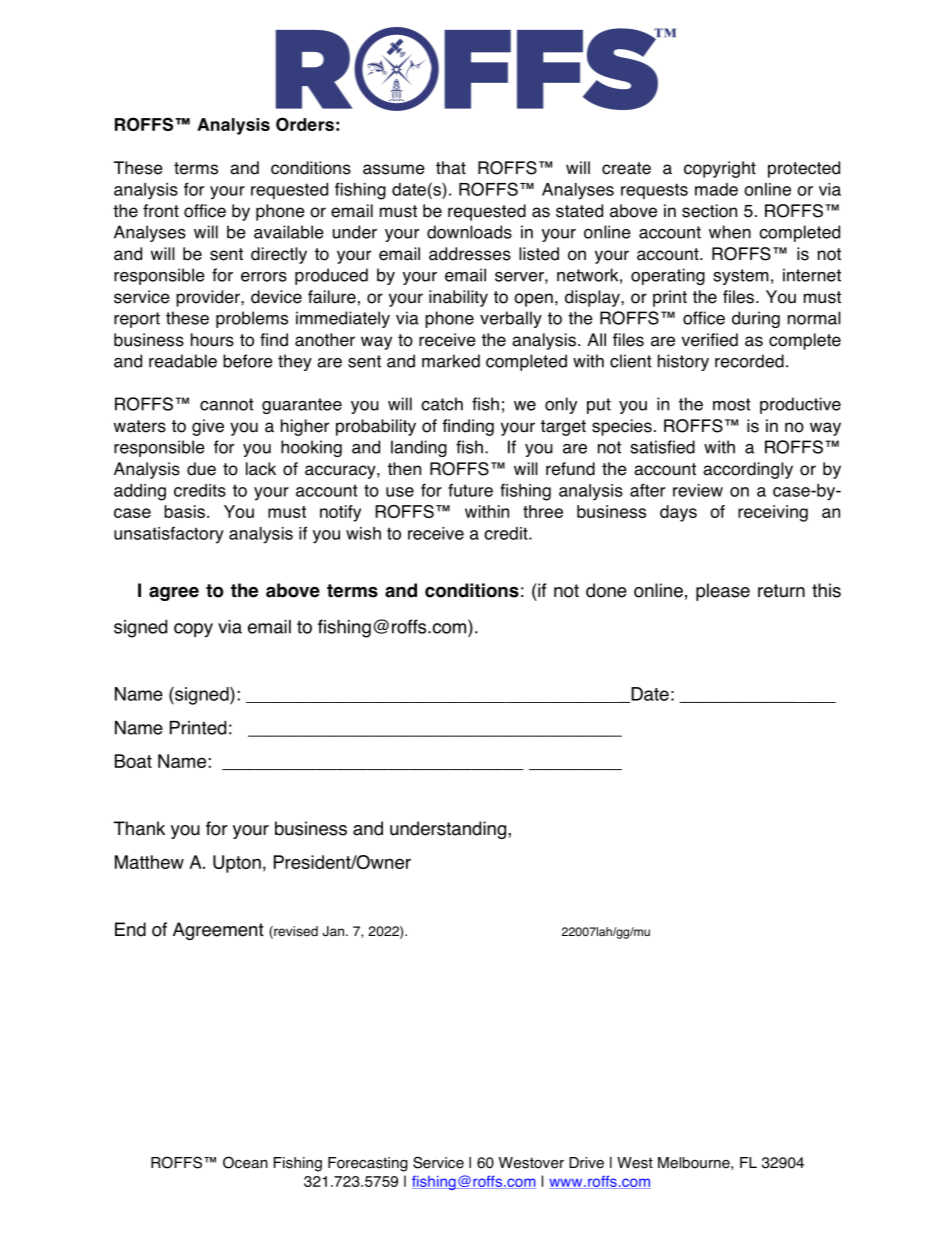  Describe the element at coordinates (227, 404) in the document. I see `cannot` at that location.
